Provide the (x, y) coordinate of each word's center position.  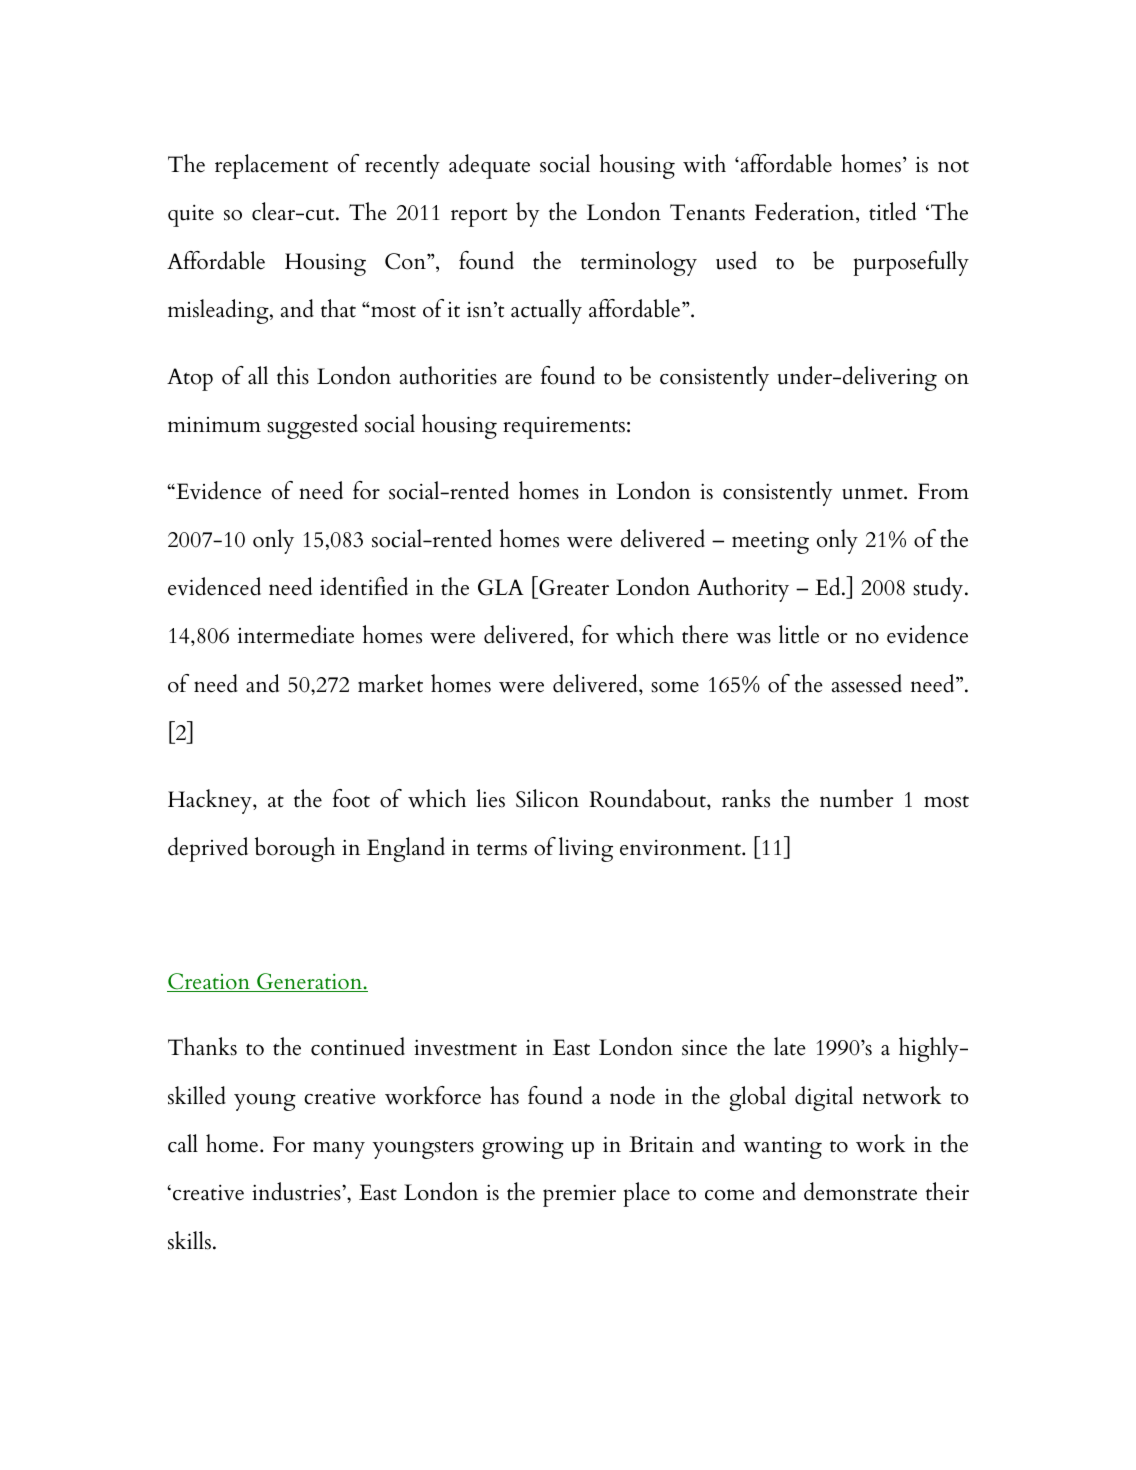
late (790, 1046)
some (675, 687)
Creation (209, 982)
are (518, 379)
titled (892, 211)
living (586, 849)
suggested (312, 426)
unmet (873, 493)
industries (297, 1191)
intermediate (296, 634)
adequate (489, 166)
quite (191, 215)
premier (579, 1195)
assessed (867, 683)
